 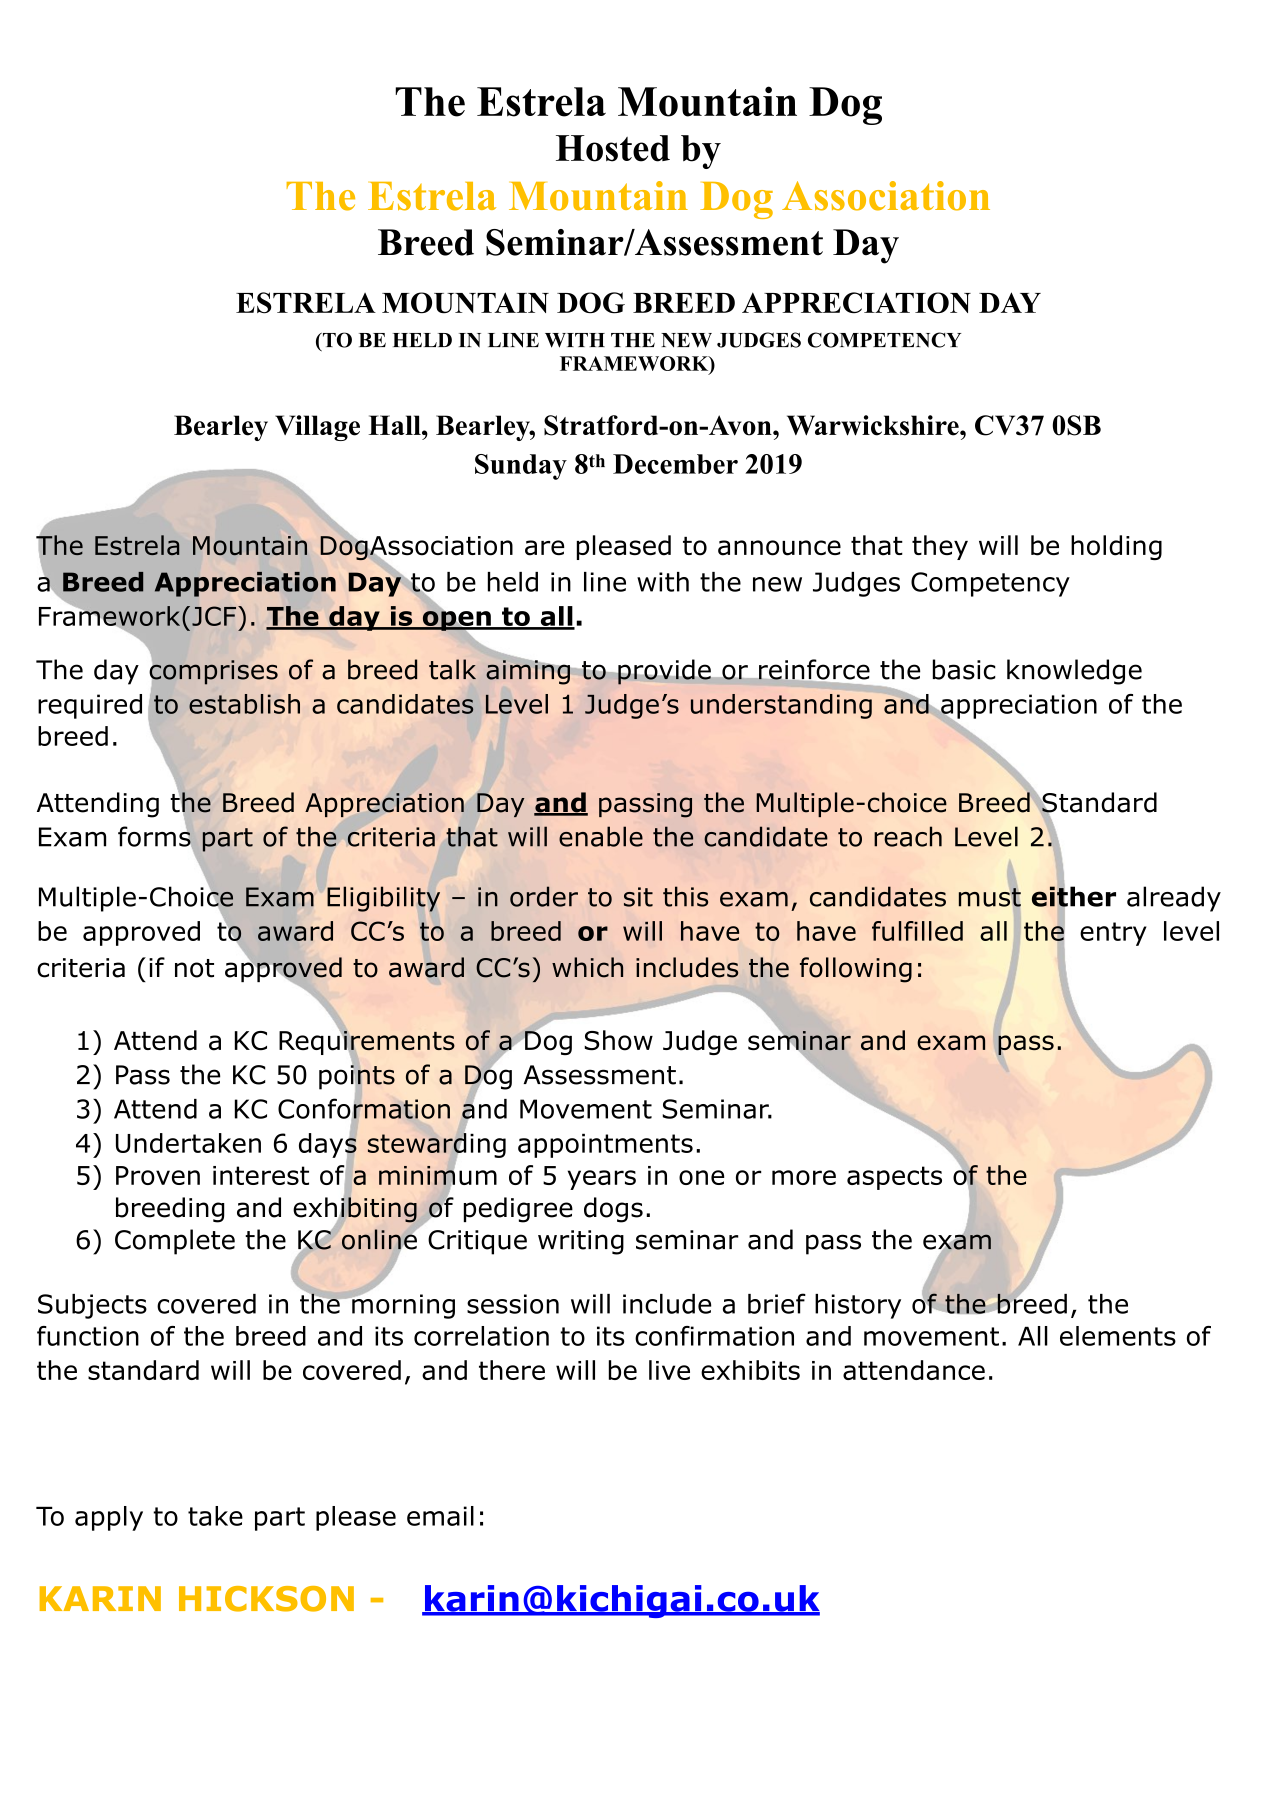 What do you see at coordinates (244, 704) in the screenshot?
I see `establish` at bounding box center [244, 704].
